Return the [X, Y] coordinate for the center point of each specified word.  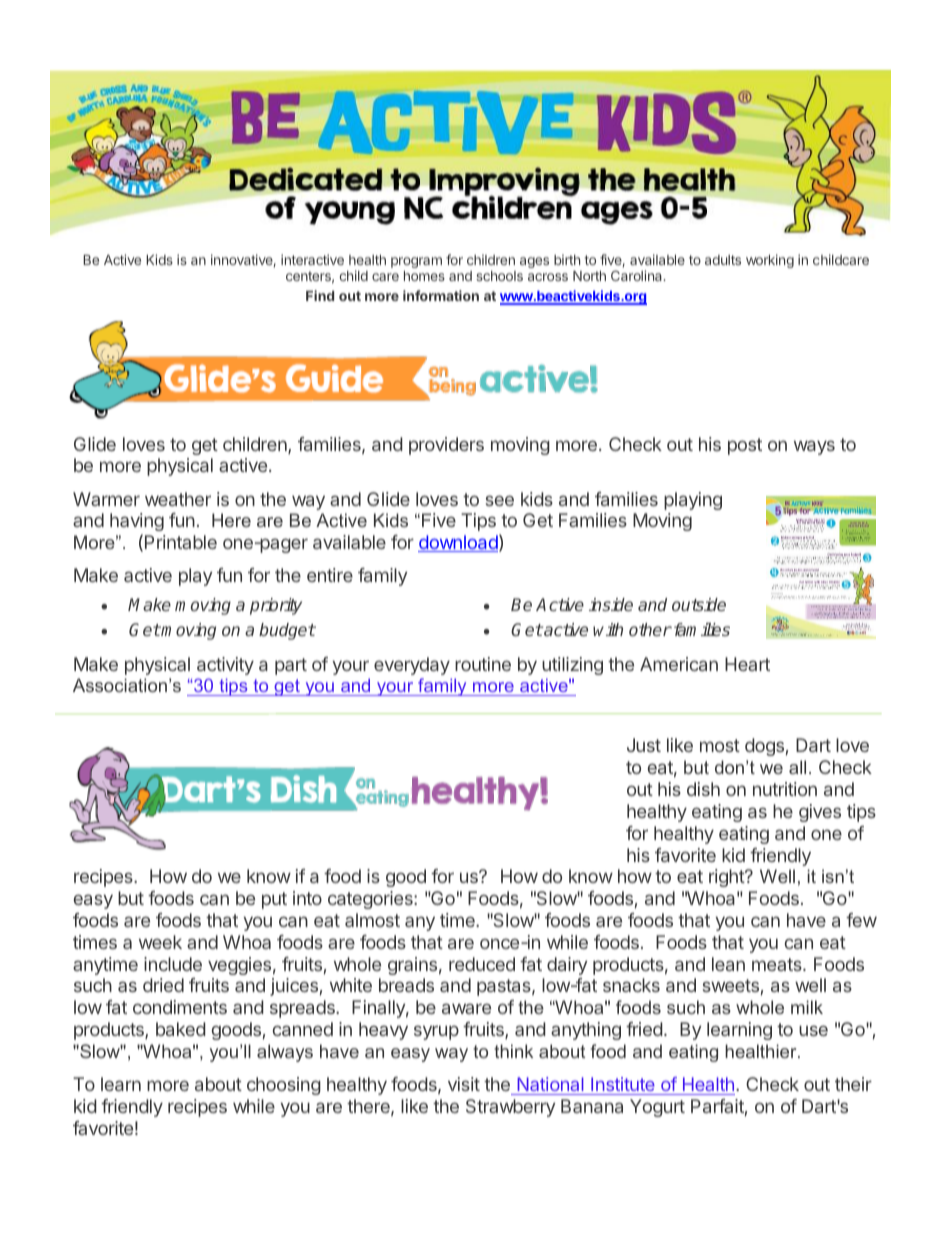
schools [499, 276]
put [274, 900]
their [853, 1084]
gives [820, 813]
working [770, 261]
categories [371, 900]
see [500, 500]
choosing [284, 1086]
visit [464, 1084]
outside [699, 604]
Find [320, 295]
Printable [181, 542]
